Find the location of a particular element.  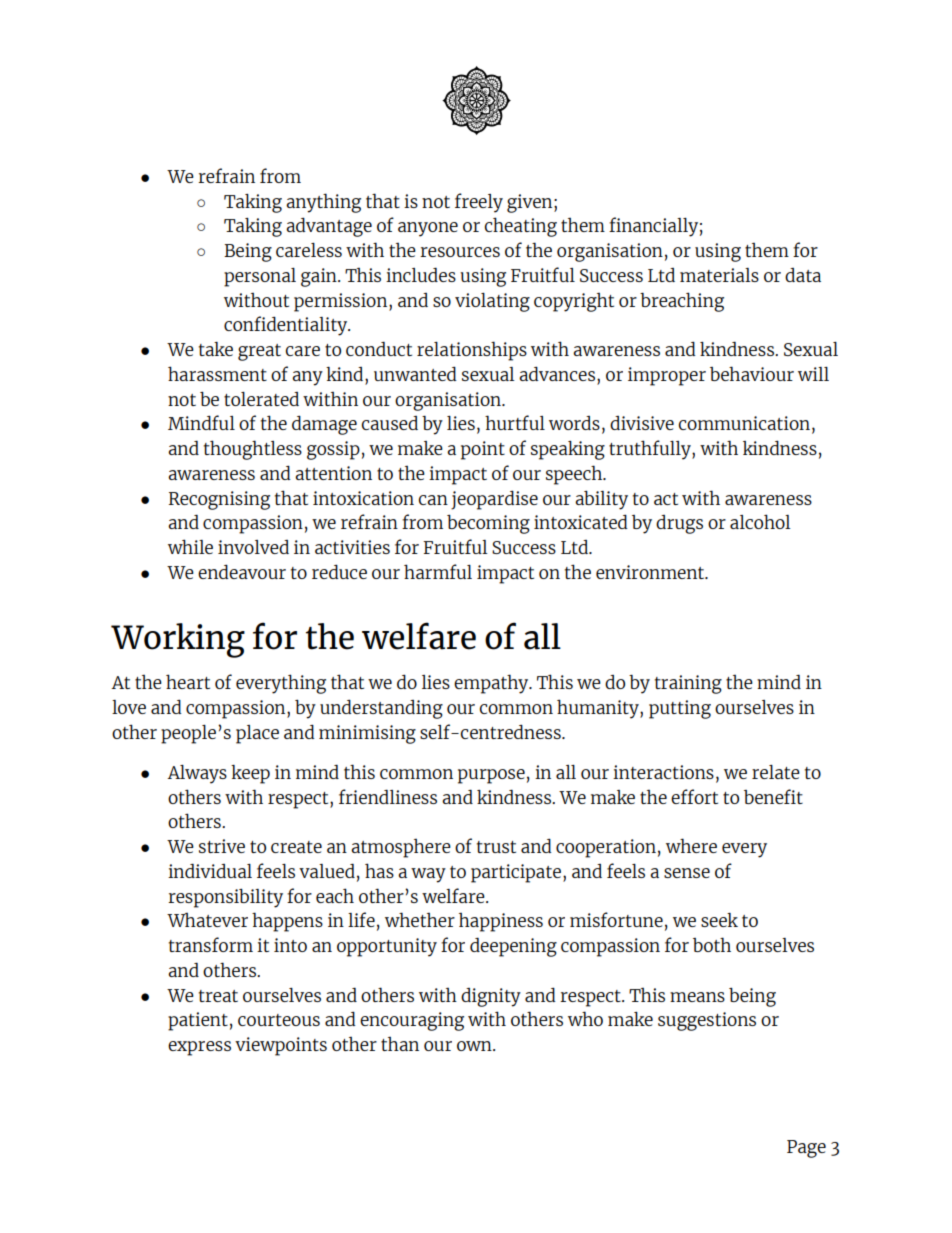

trust is located at coordinates (496, 847).
